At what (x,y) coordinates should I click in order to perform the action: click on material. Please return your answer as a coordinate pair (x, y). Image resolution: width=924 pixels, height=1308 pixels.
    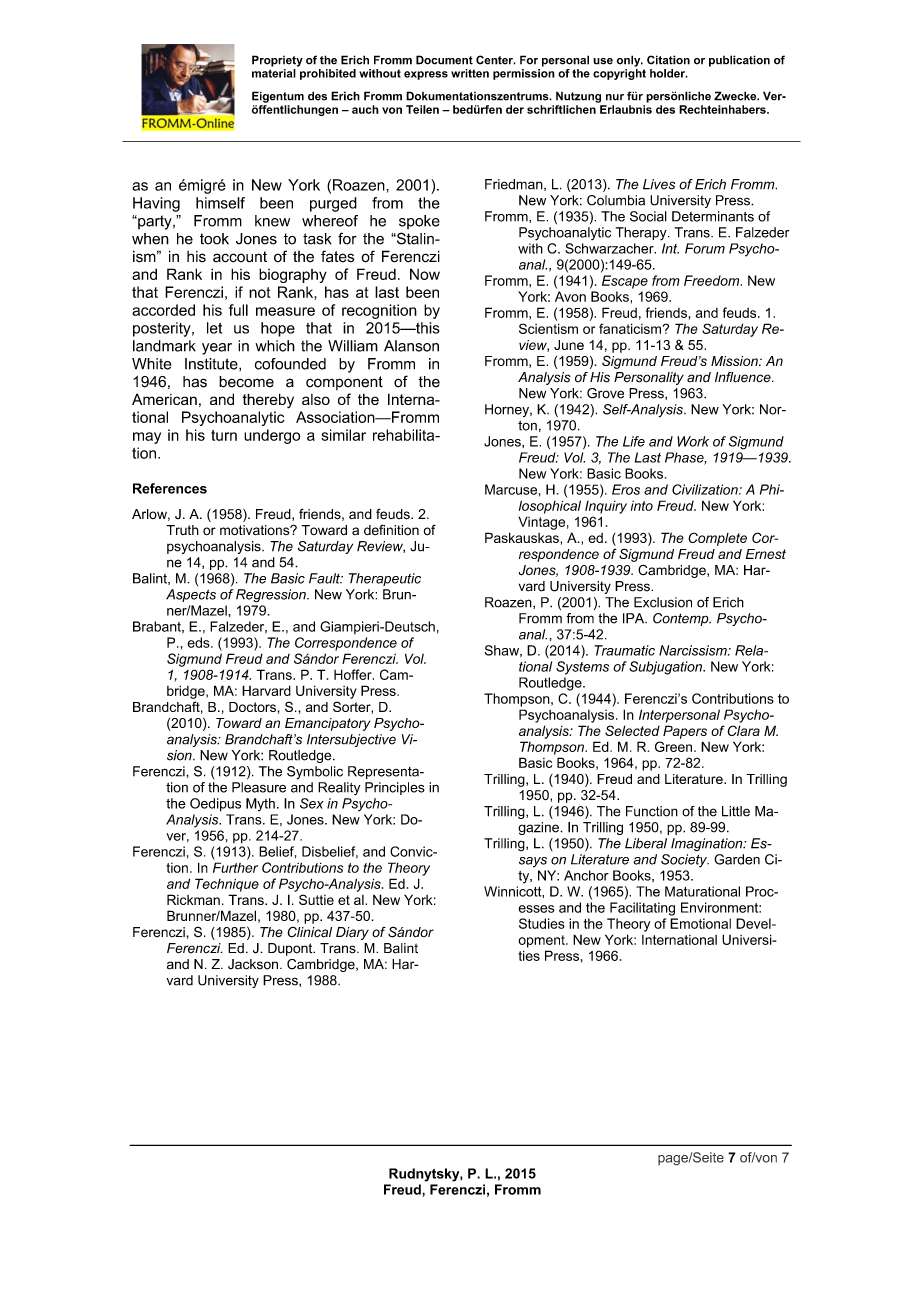
    Looking at the image, I should click on (274, 73).
